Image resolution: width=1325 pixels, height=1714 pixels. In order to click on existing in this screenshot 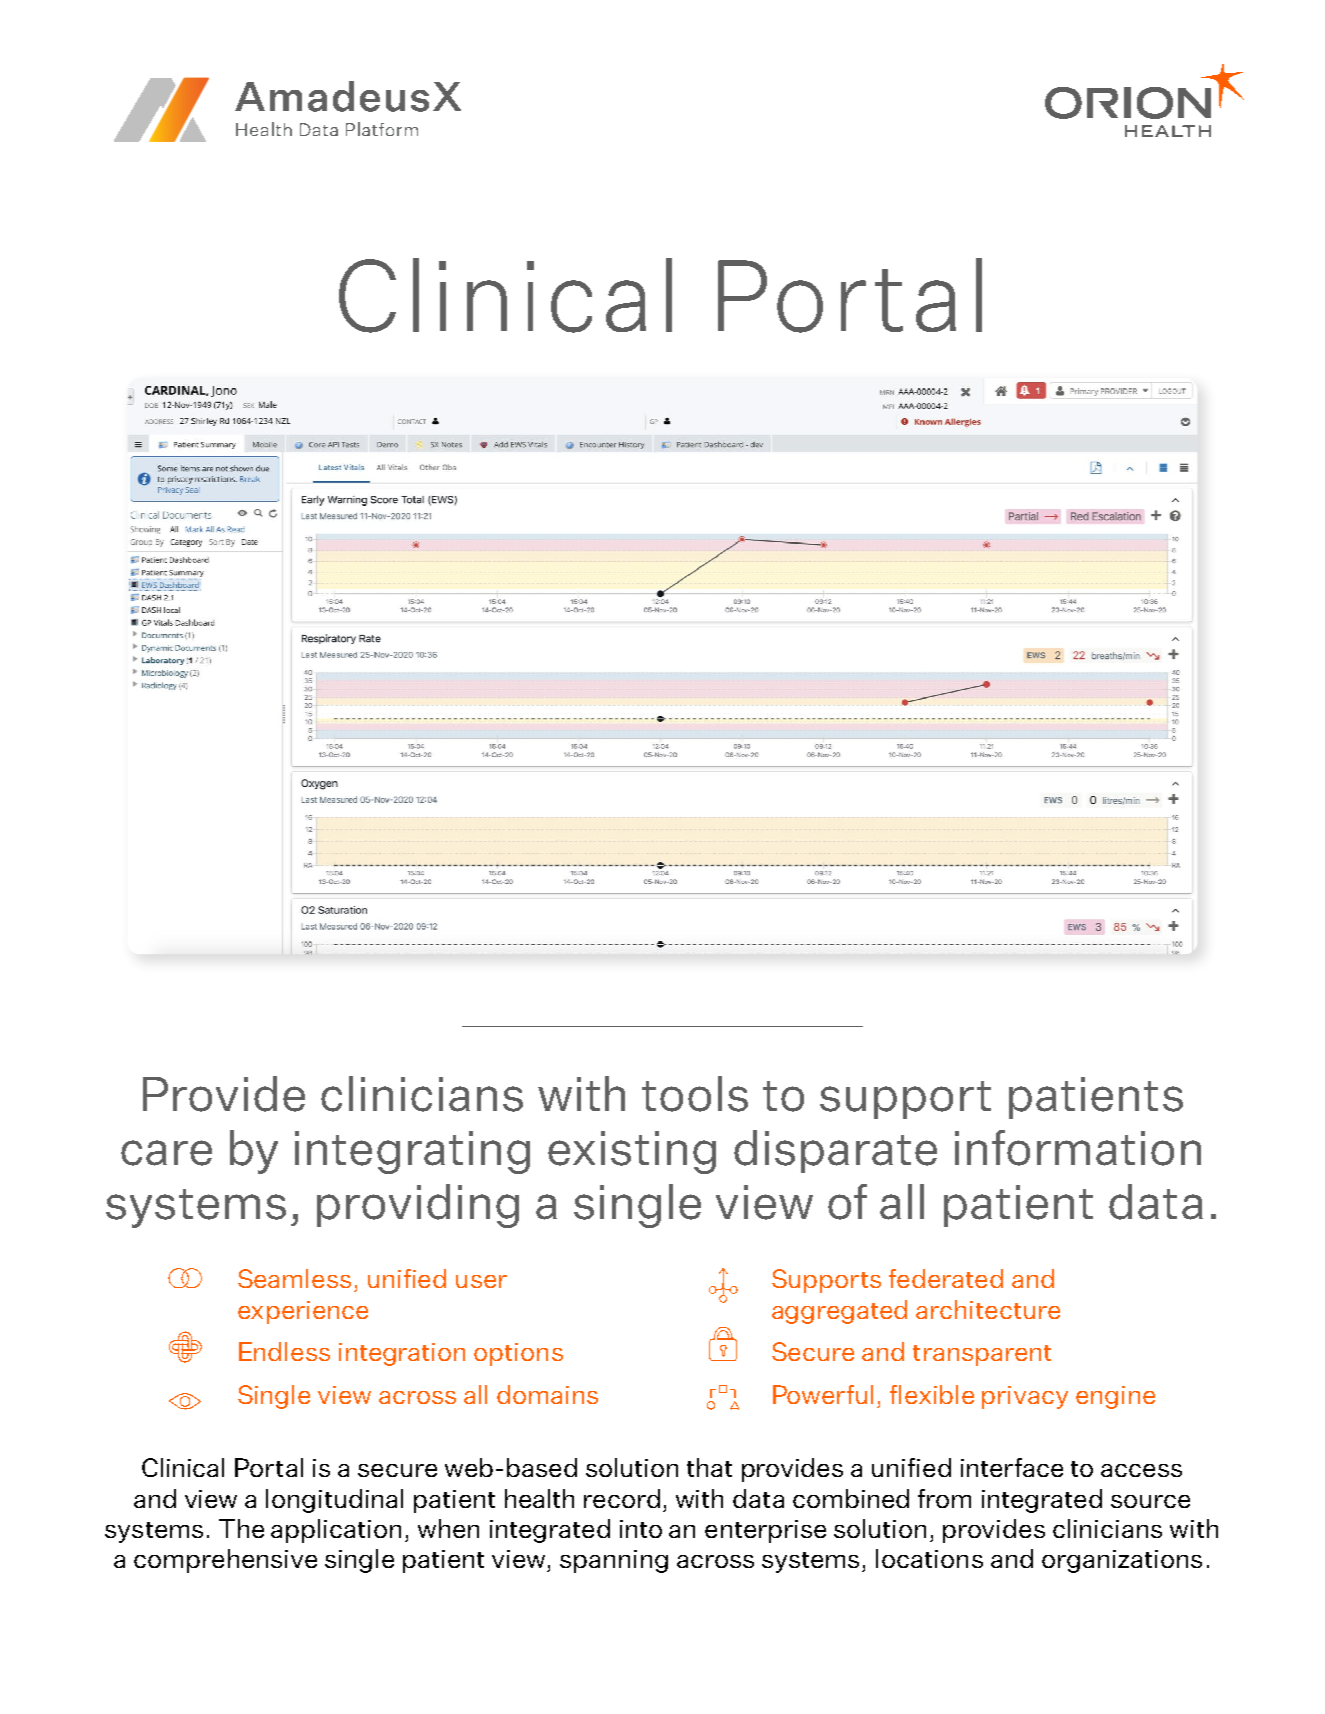, I will do `click(632, 1152)`.
